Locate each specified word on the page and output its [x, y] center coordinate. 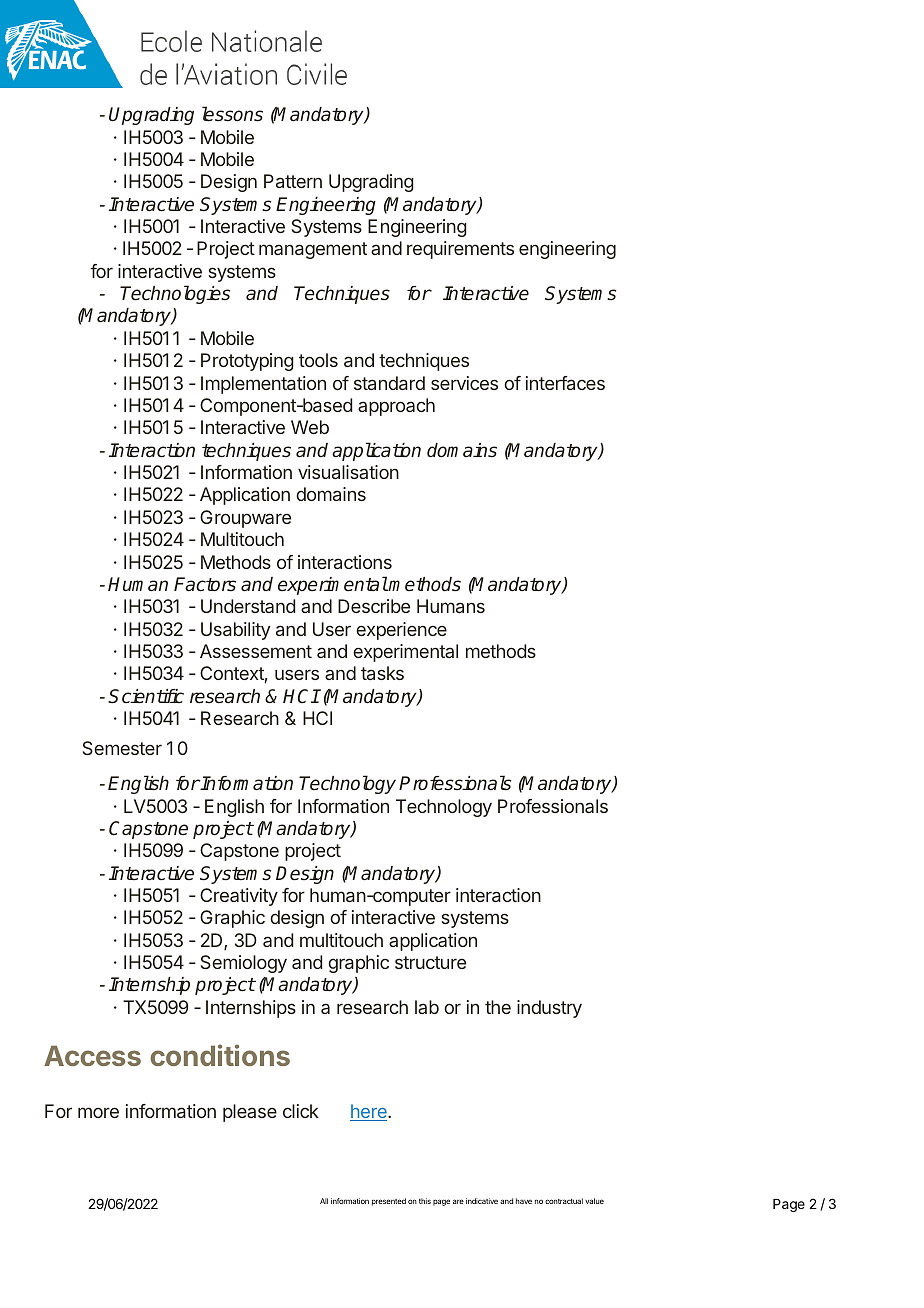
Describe [374, 606]
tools [318, 360]
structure [430, 962]
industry [549, 1009]
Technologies [175, 294]
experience [401, 631]
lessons [232, 114]
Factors [205, 584]
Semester [122, 748]
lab [427, 1007]
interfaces [565, 383]
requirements [460, 250]
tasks [382, 673]
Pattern [293, 181]
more [98, 1112]
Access [92, 1055]
